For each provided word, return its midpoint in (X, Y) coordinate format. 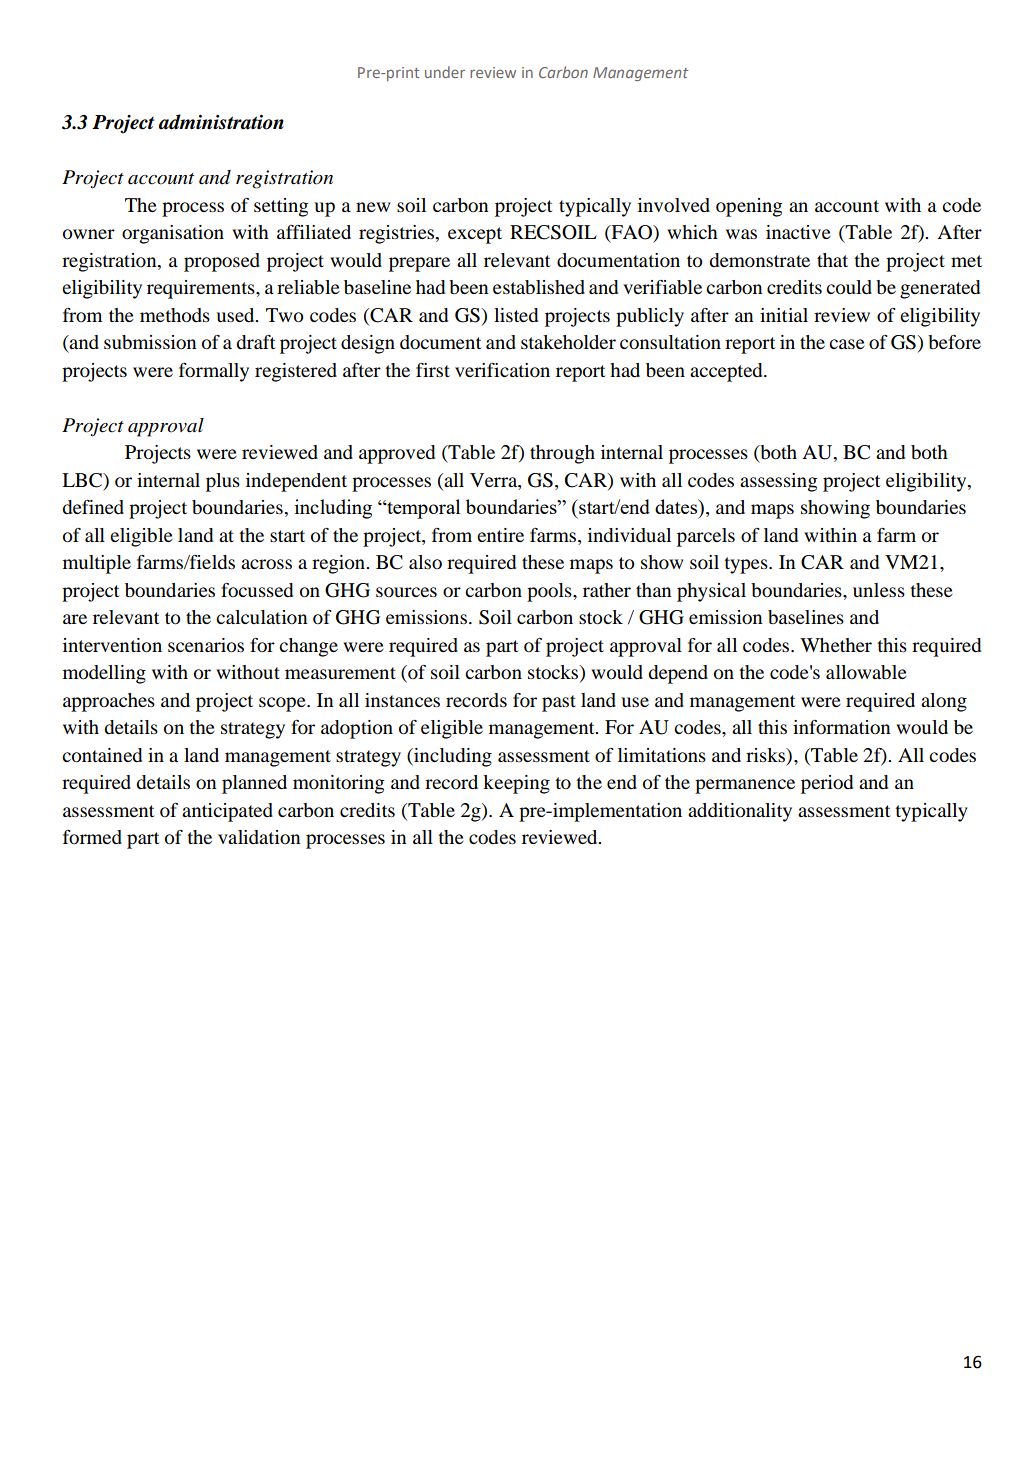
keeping (516, 784)
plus (223, 482)
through (562, 454)
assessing (778, 482)
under (445, 72)
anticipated (227, 812)
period (827, 784)
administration (221, 122)
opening (749, 207)
